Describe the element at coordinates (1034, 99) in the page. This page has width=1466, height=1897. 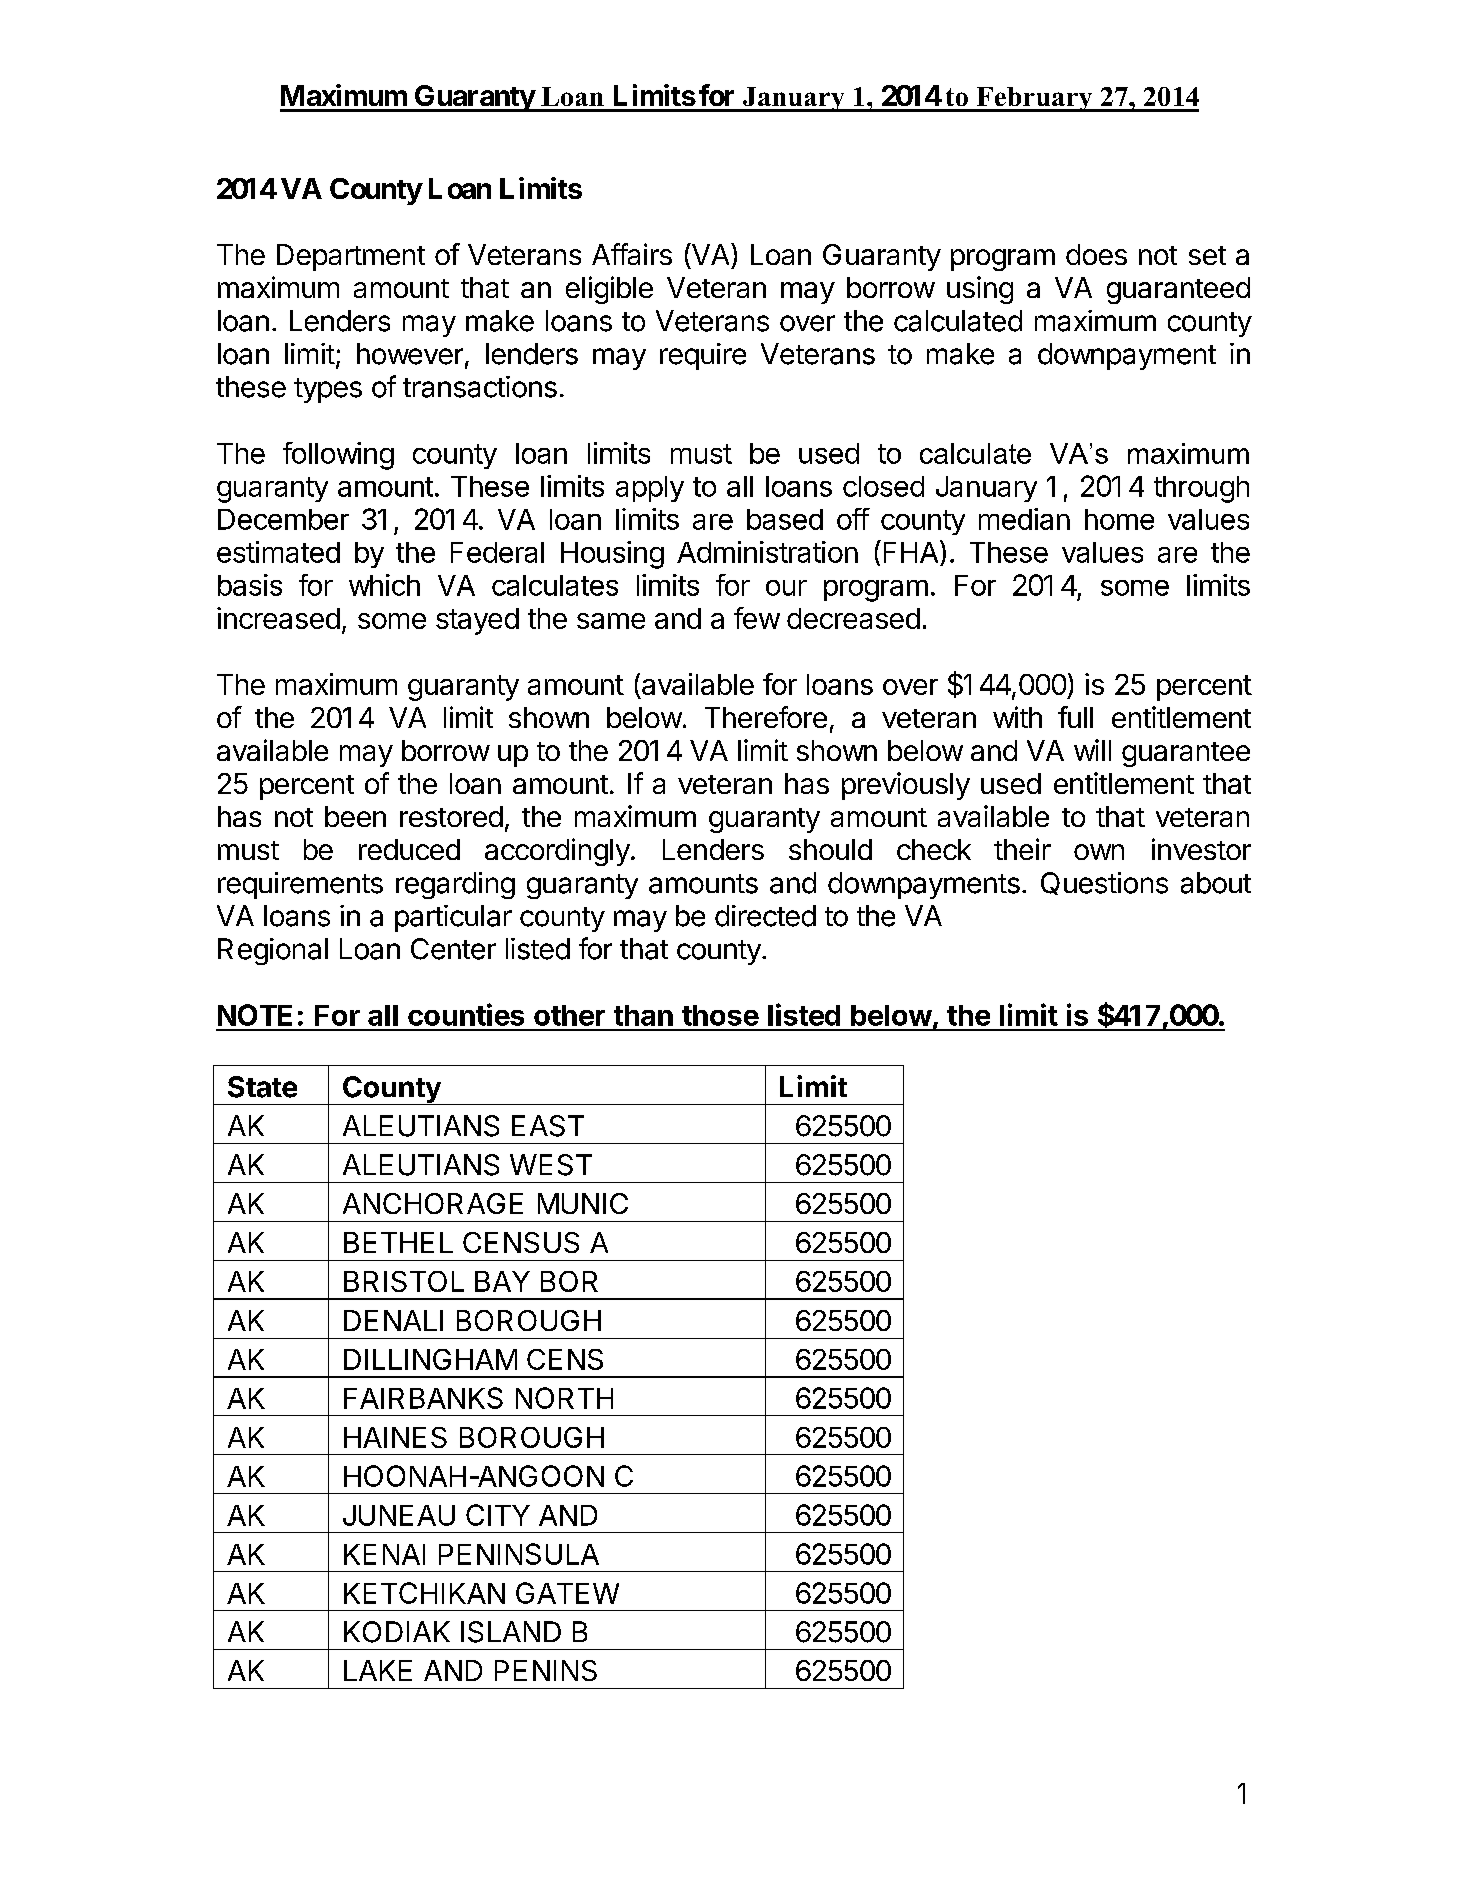
I see `February` at that location.
